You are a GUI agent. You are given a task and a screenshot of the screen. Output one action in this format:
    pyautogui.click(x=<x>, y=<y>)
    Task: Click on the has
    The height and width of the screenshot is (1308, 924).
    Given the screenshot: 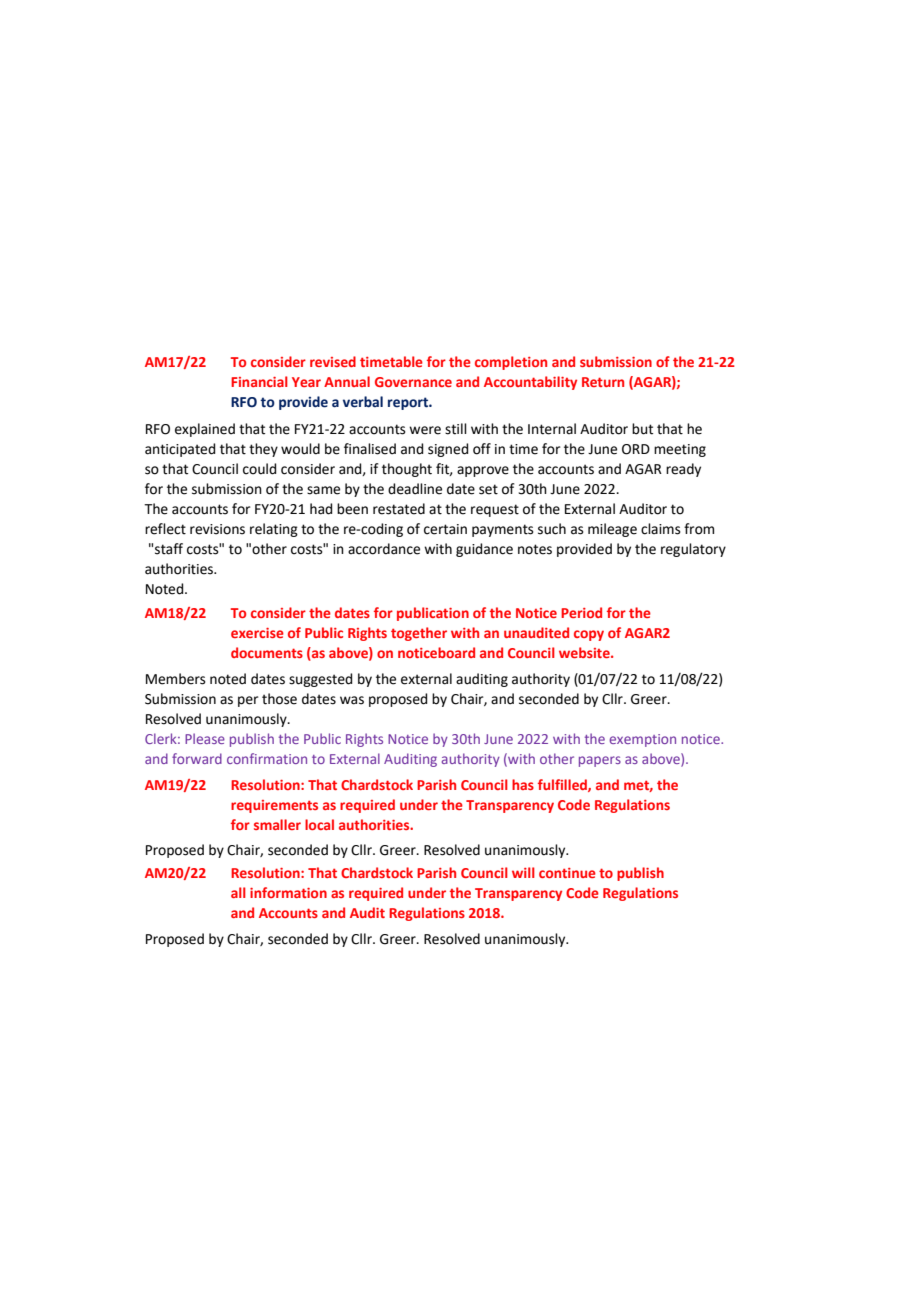 What is the action you would take?
    pyautogui.click(x=523, y=784)
